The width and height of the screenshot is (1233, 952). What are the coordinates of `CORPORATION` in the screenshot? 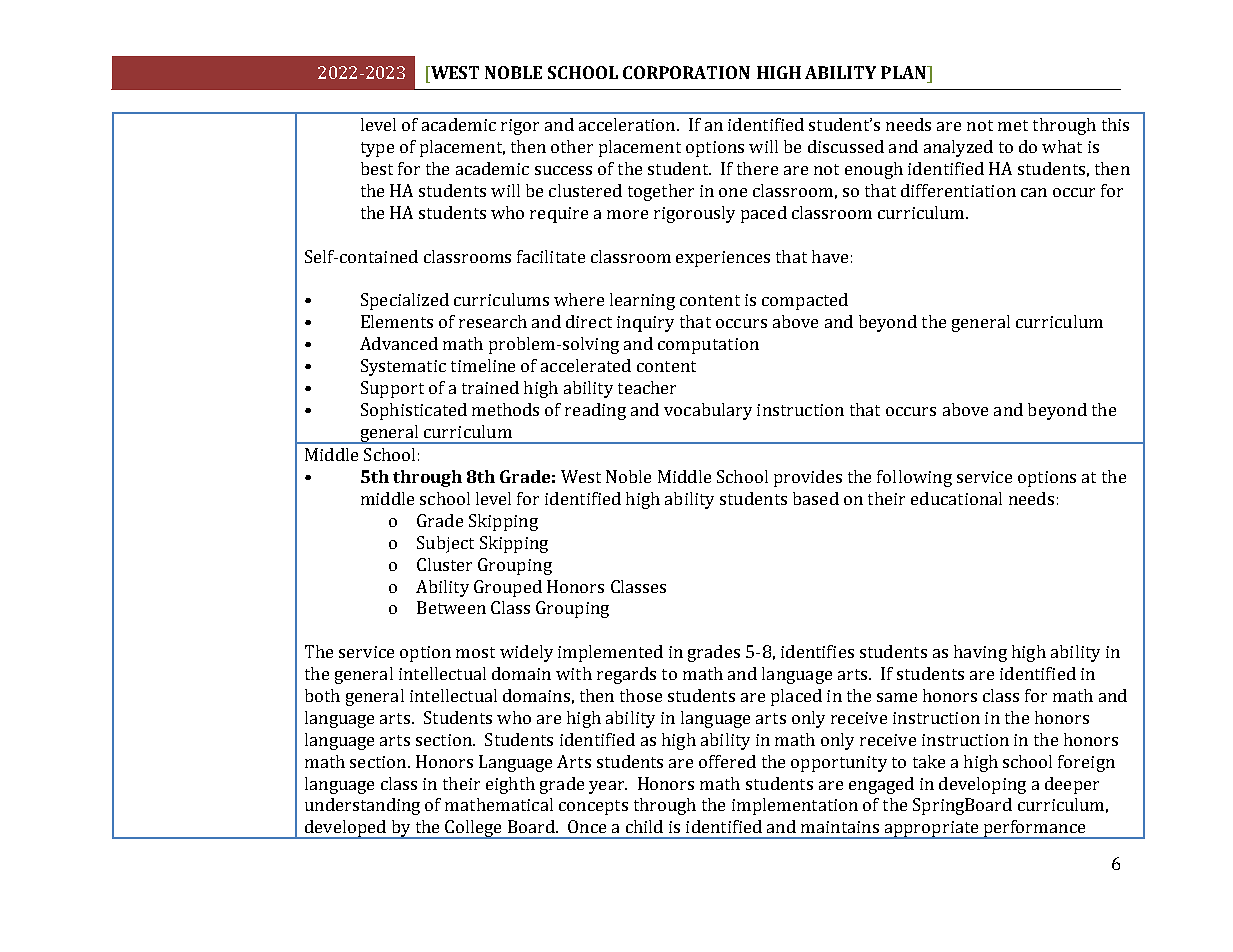 It's located at (686, 72).
